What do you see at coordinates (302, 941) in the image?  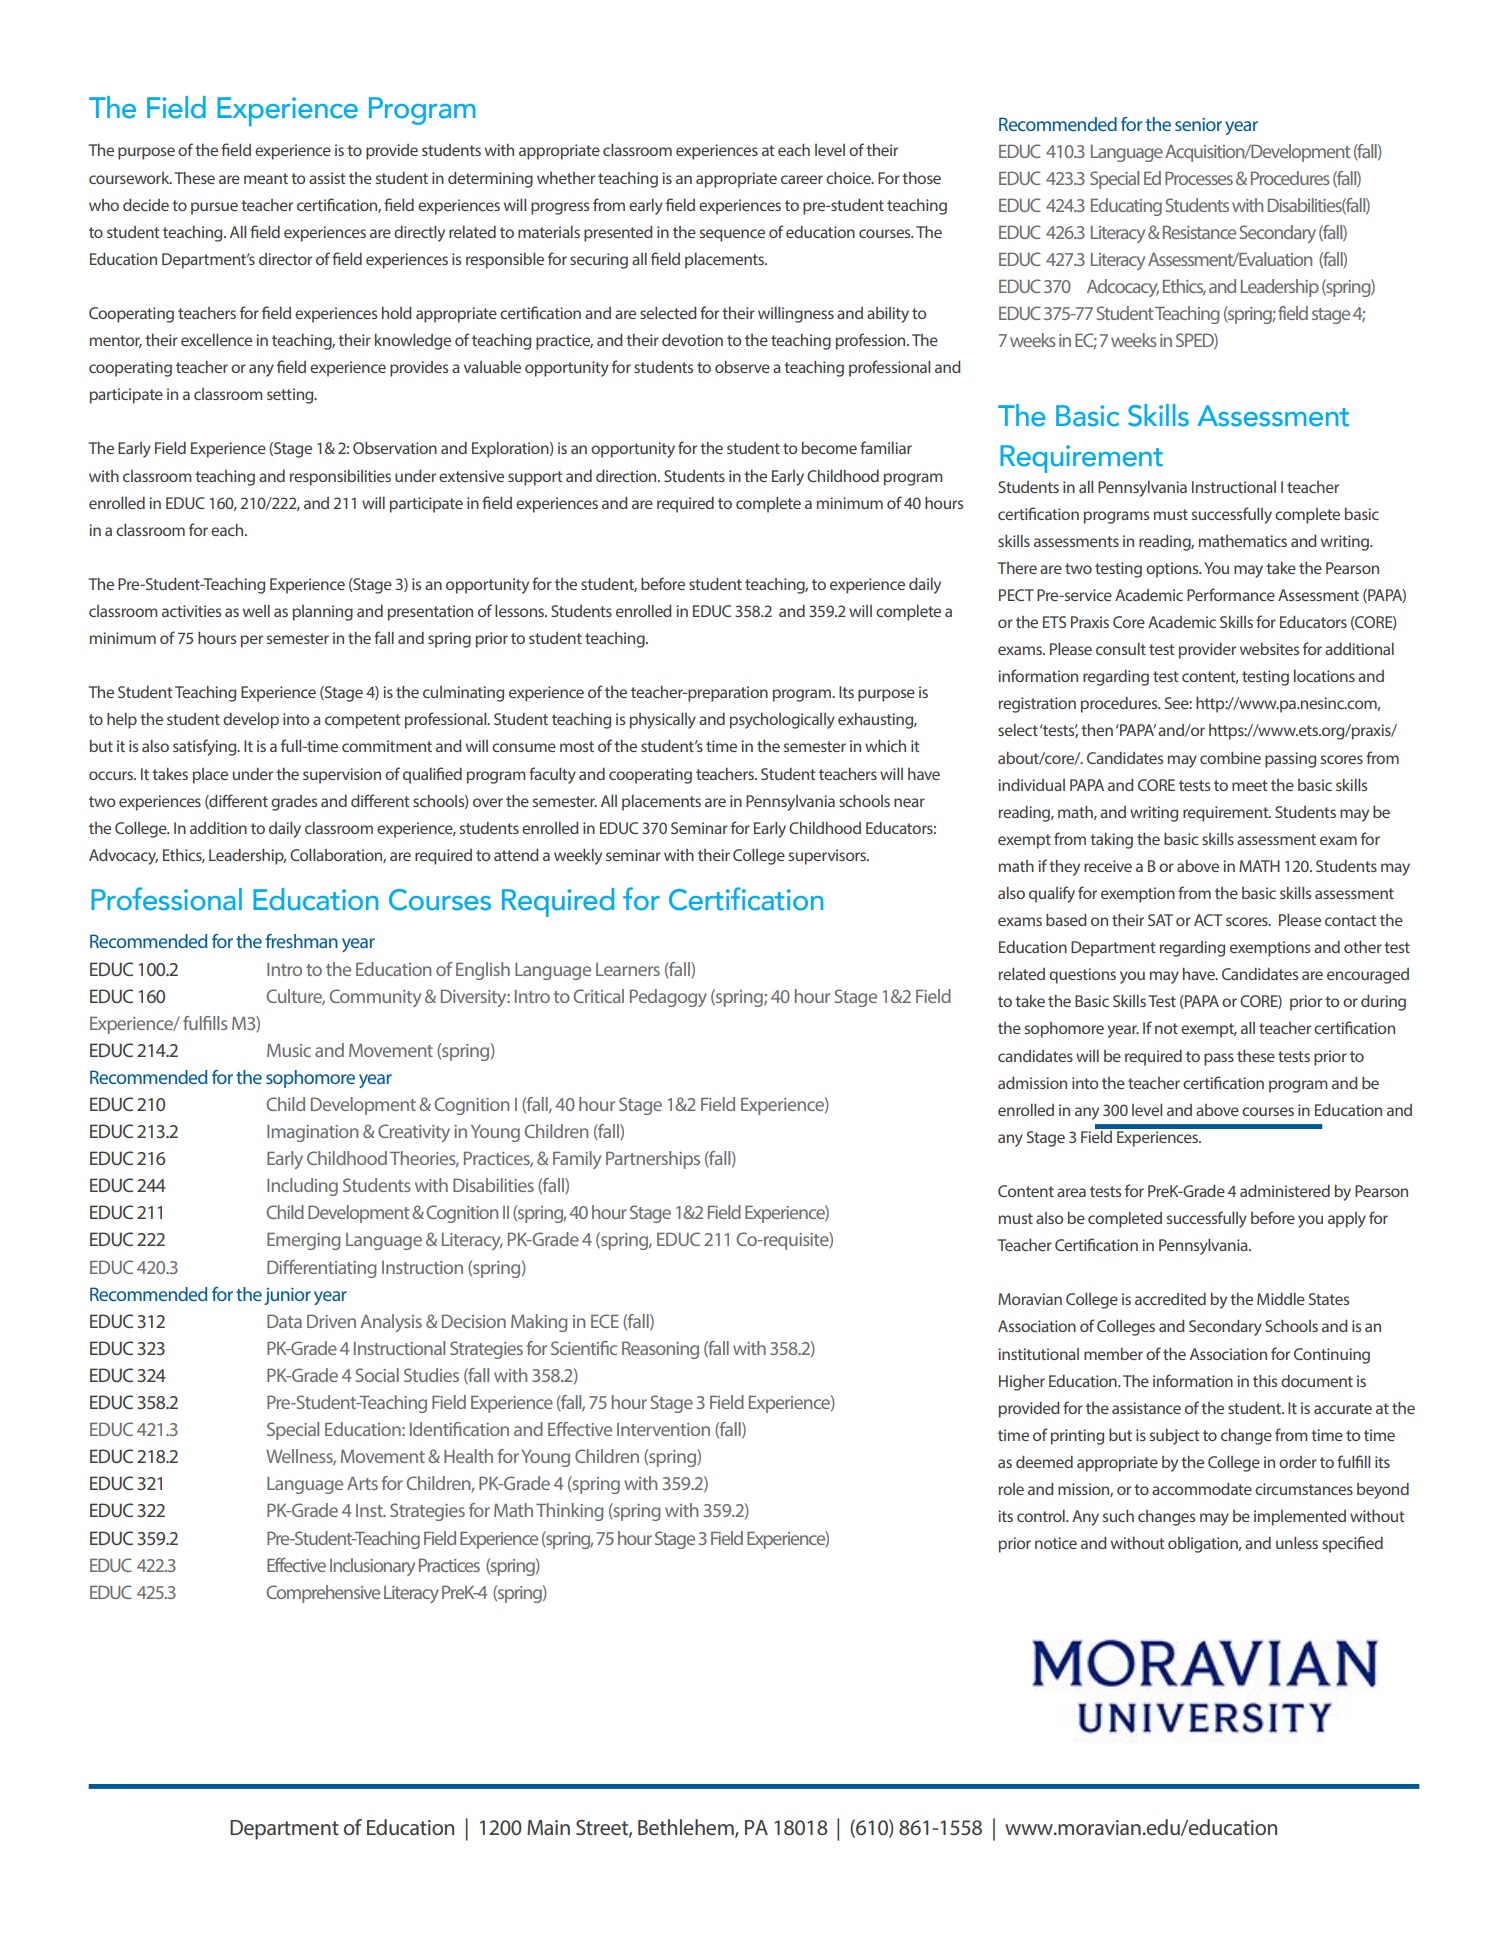 I see `freshman` at bounding box center [302, 941].
